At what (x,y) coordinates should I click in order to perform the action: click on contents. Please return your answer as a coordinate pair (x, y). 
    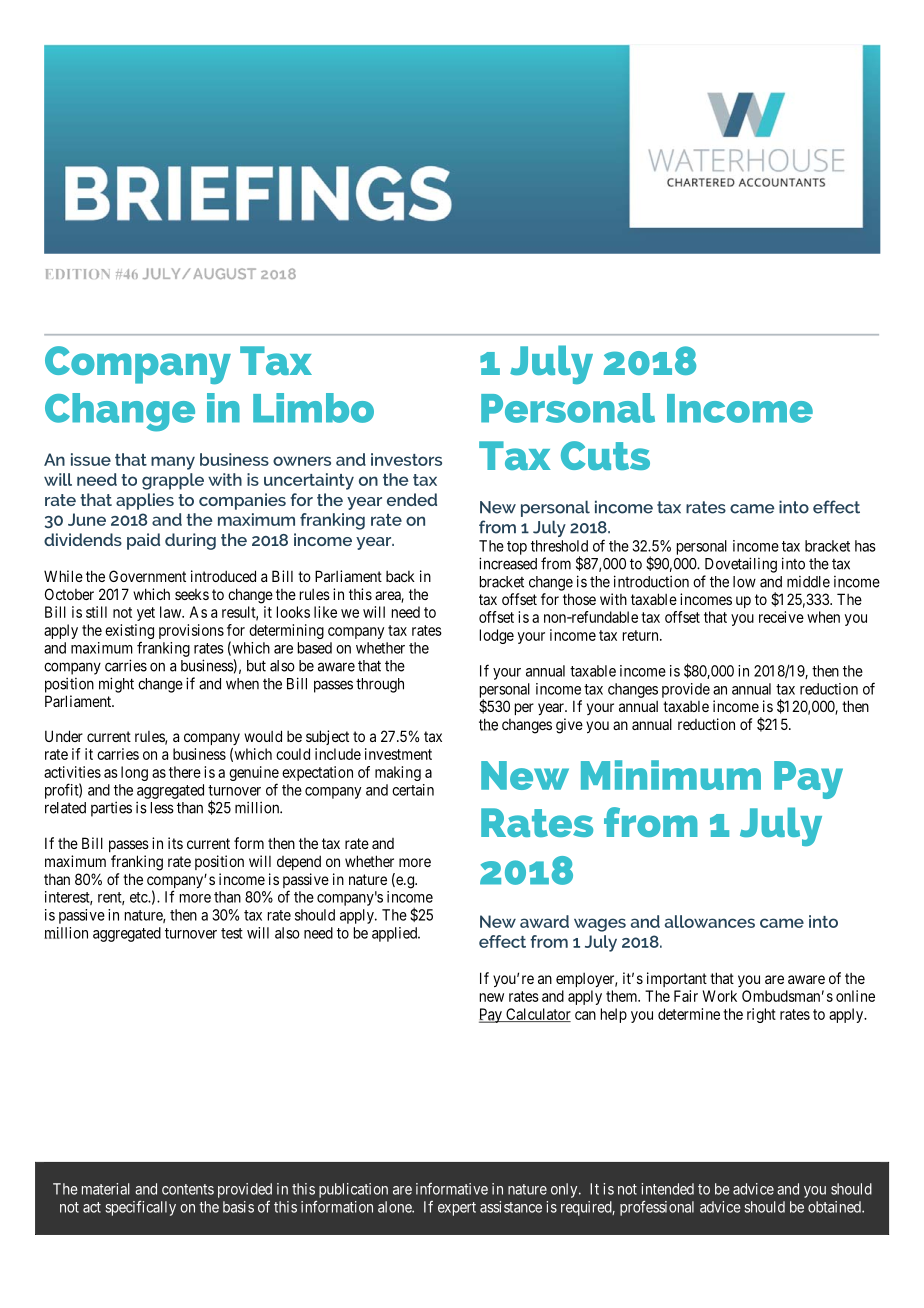
    Looking at the image, I should click on (188, 1189).
